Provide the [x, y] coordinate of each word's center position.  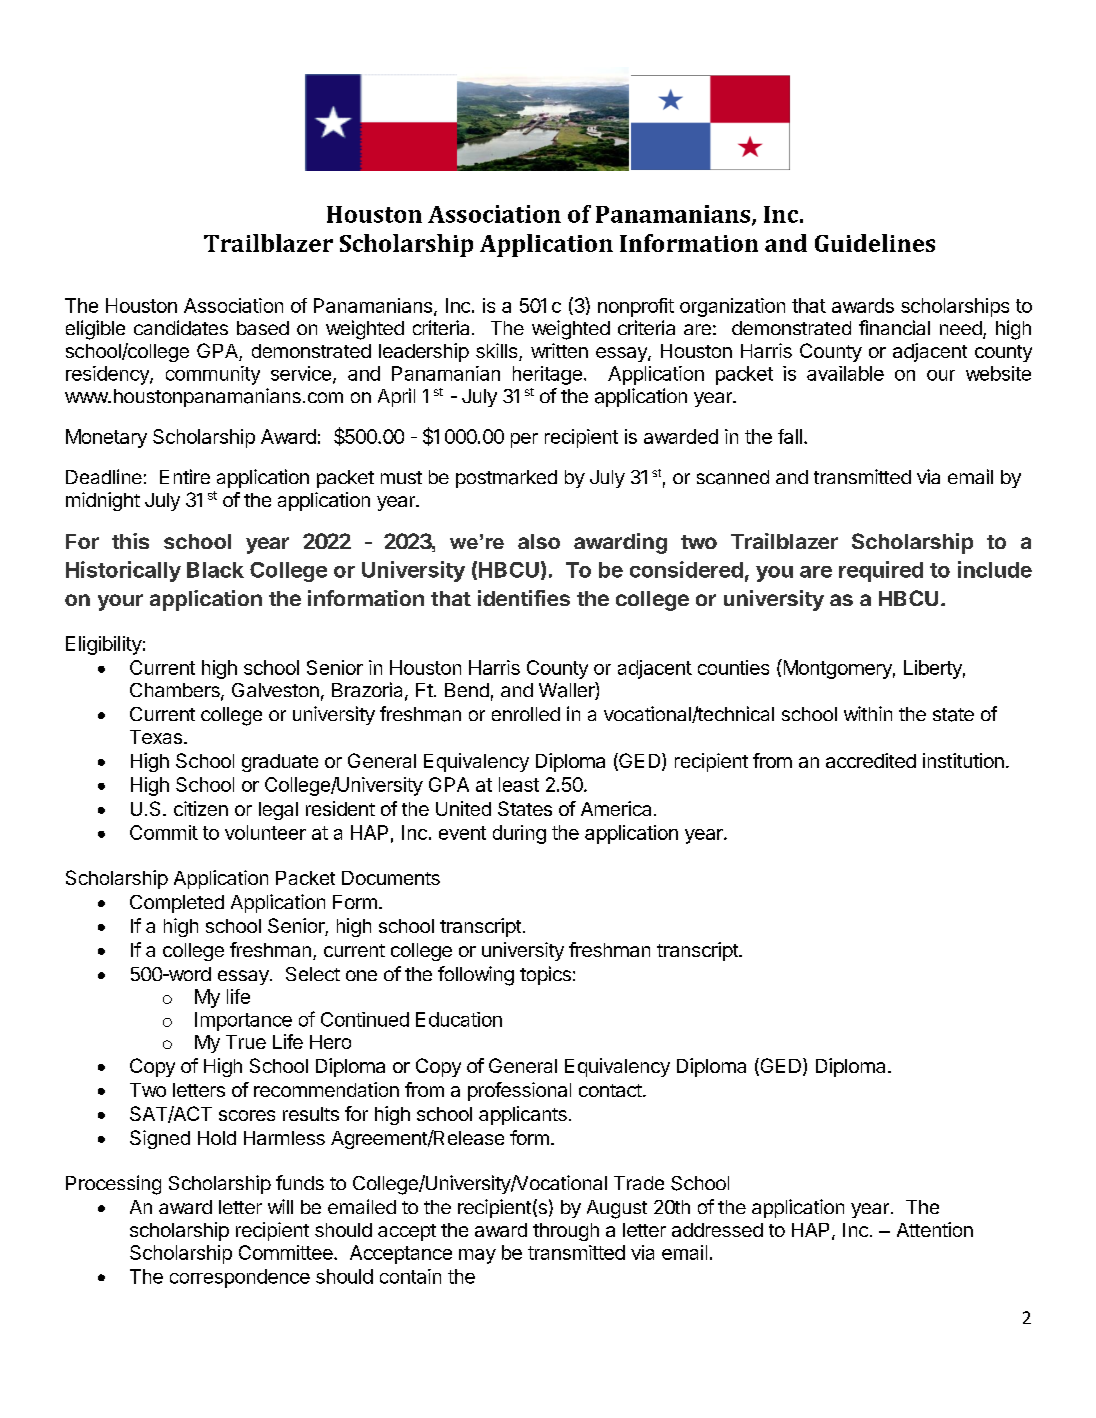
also [539, 541]
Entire [185, 476]
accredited [871, 760]
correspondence [240, 1278]
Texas [156, 737]
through [566, 1232]
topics [545, 975]
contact [610, 1090]
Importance [243, 1021]
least [519, 784]
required [881, 571]
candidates [181, 328]
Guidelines [875, 243]
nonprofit [636, 307]
